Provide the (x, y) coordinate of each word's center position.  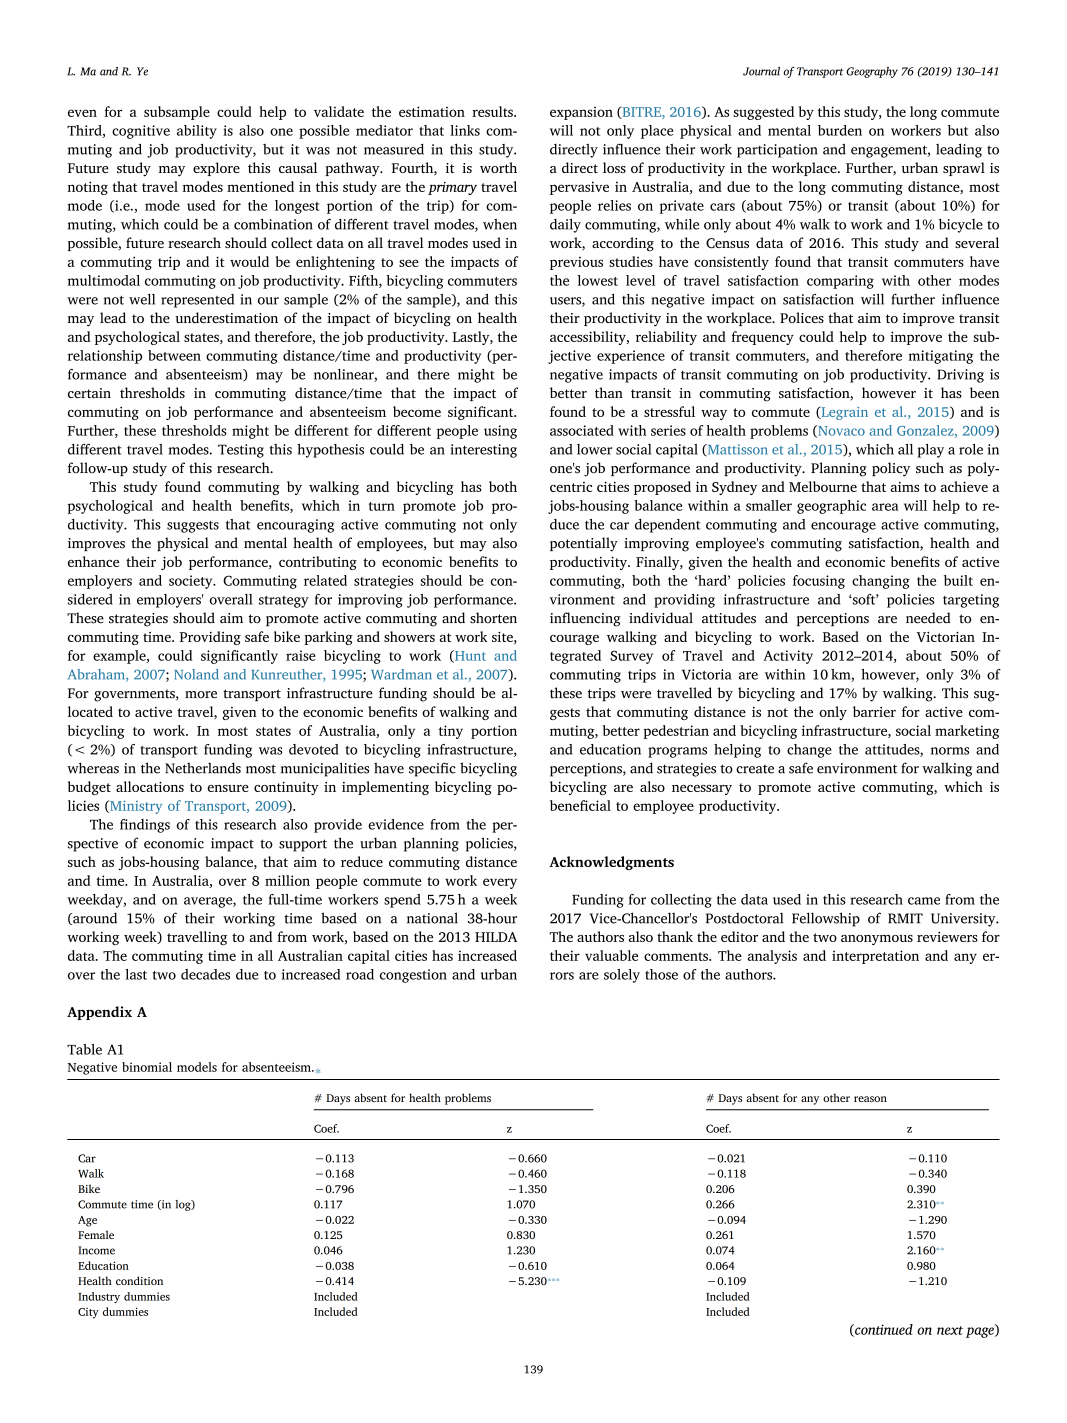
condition (139, 1280)
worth (498, 167)
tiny (451, 732)
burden (840, 130)
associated (582, 430)
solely (622, 976)
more (201, 695)
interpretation (875, 957)
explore (216, 169)
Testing (241, 451)
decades (205, 974)
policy (891, 469)
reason (870, 1099)
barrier (874, 711)
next (950, 1330)
